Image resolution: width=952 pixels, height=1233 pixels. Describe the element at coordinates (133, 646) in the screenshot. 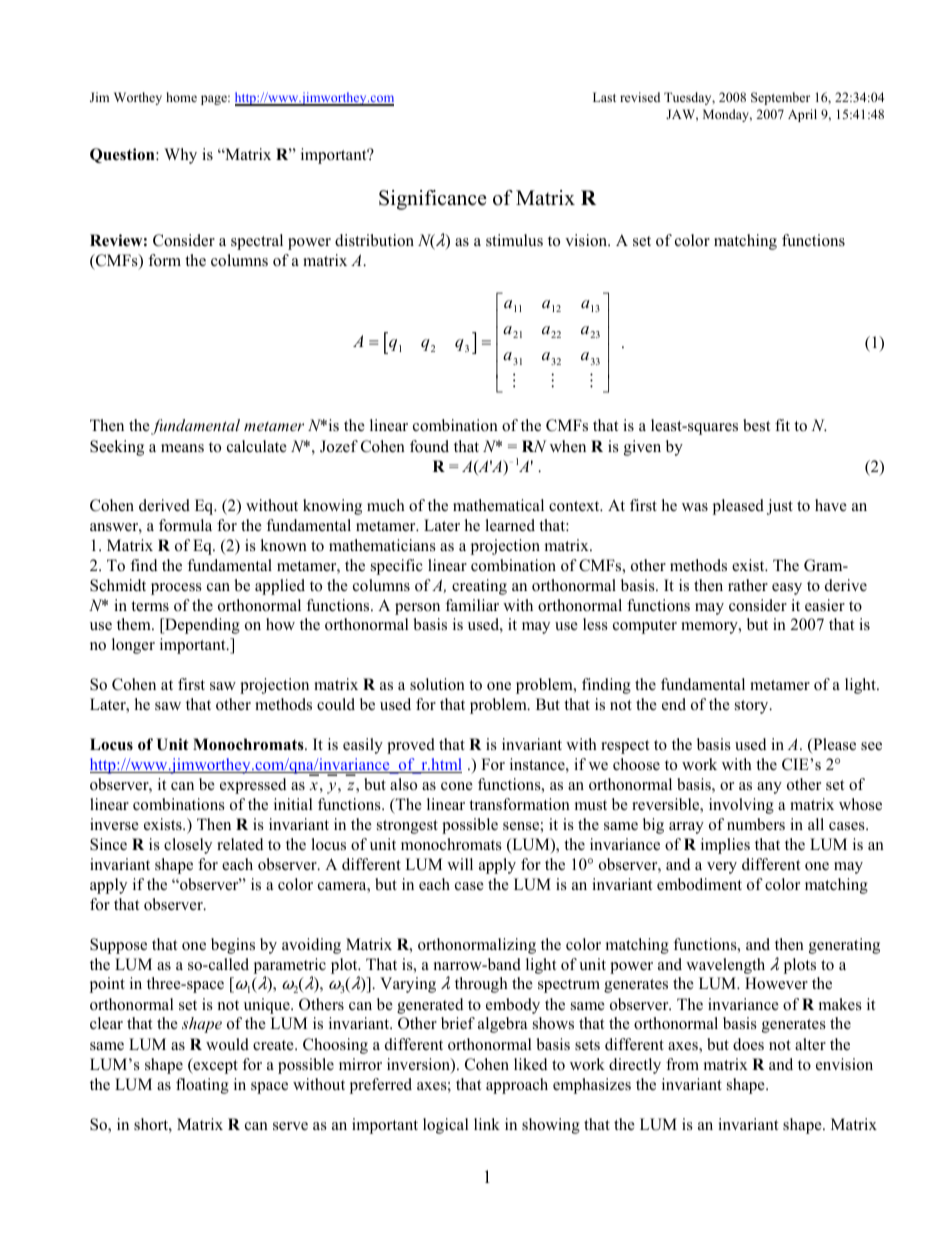

I see `longer` at that location.
